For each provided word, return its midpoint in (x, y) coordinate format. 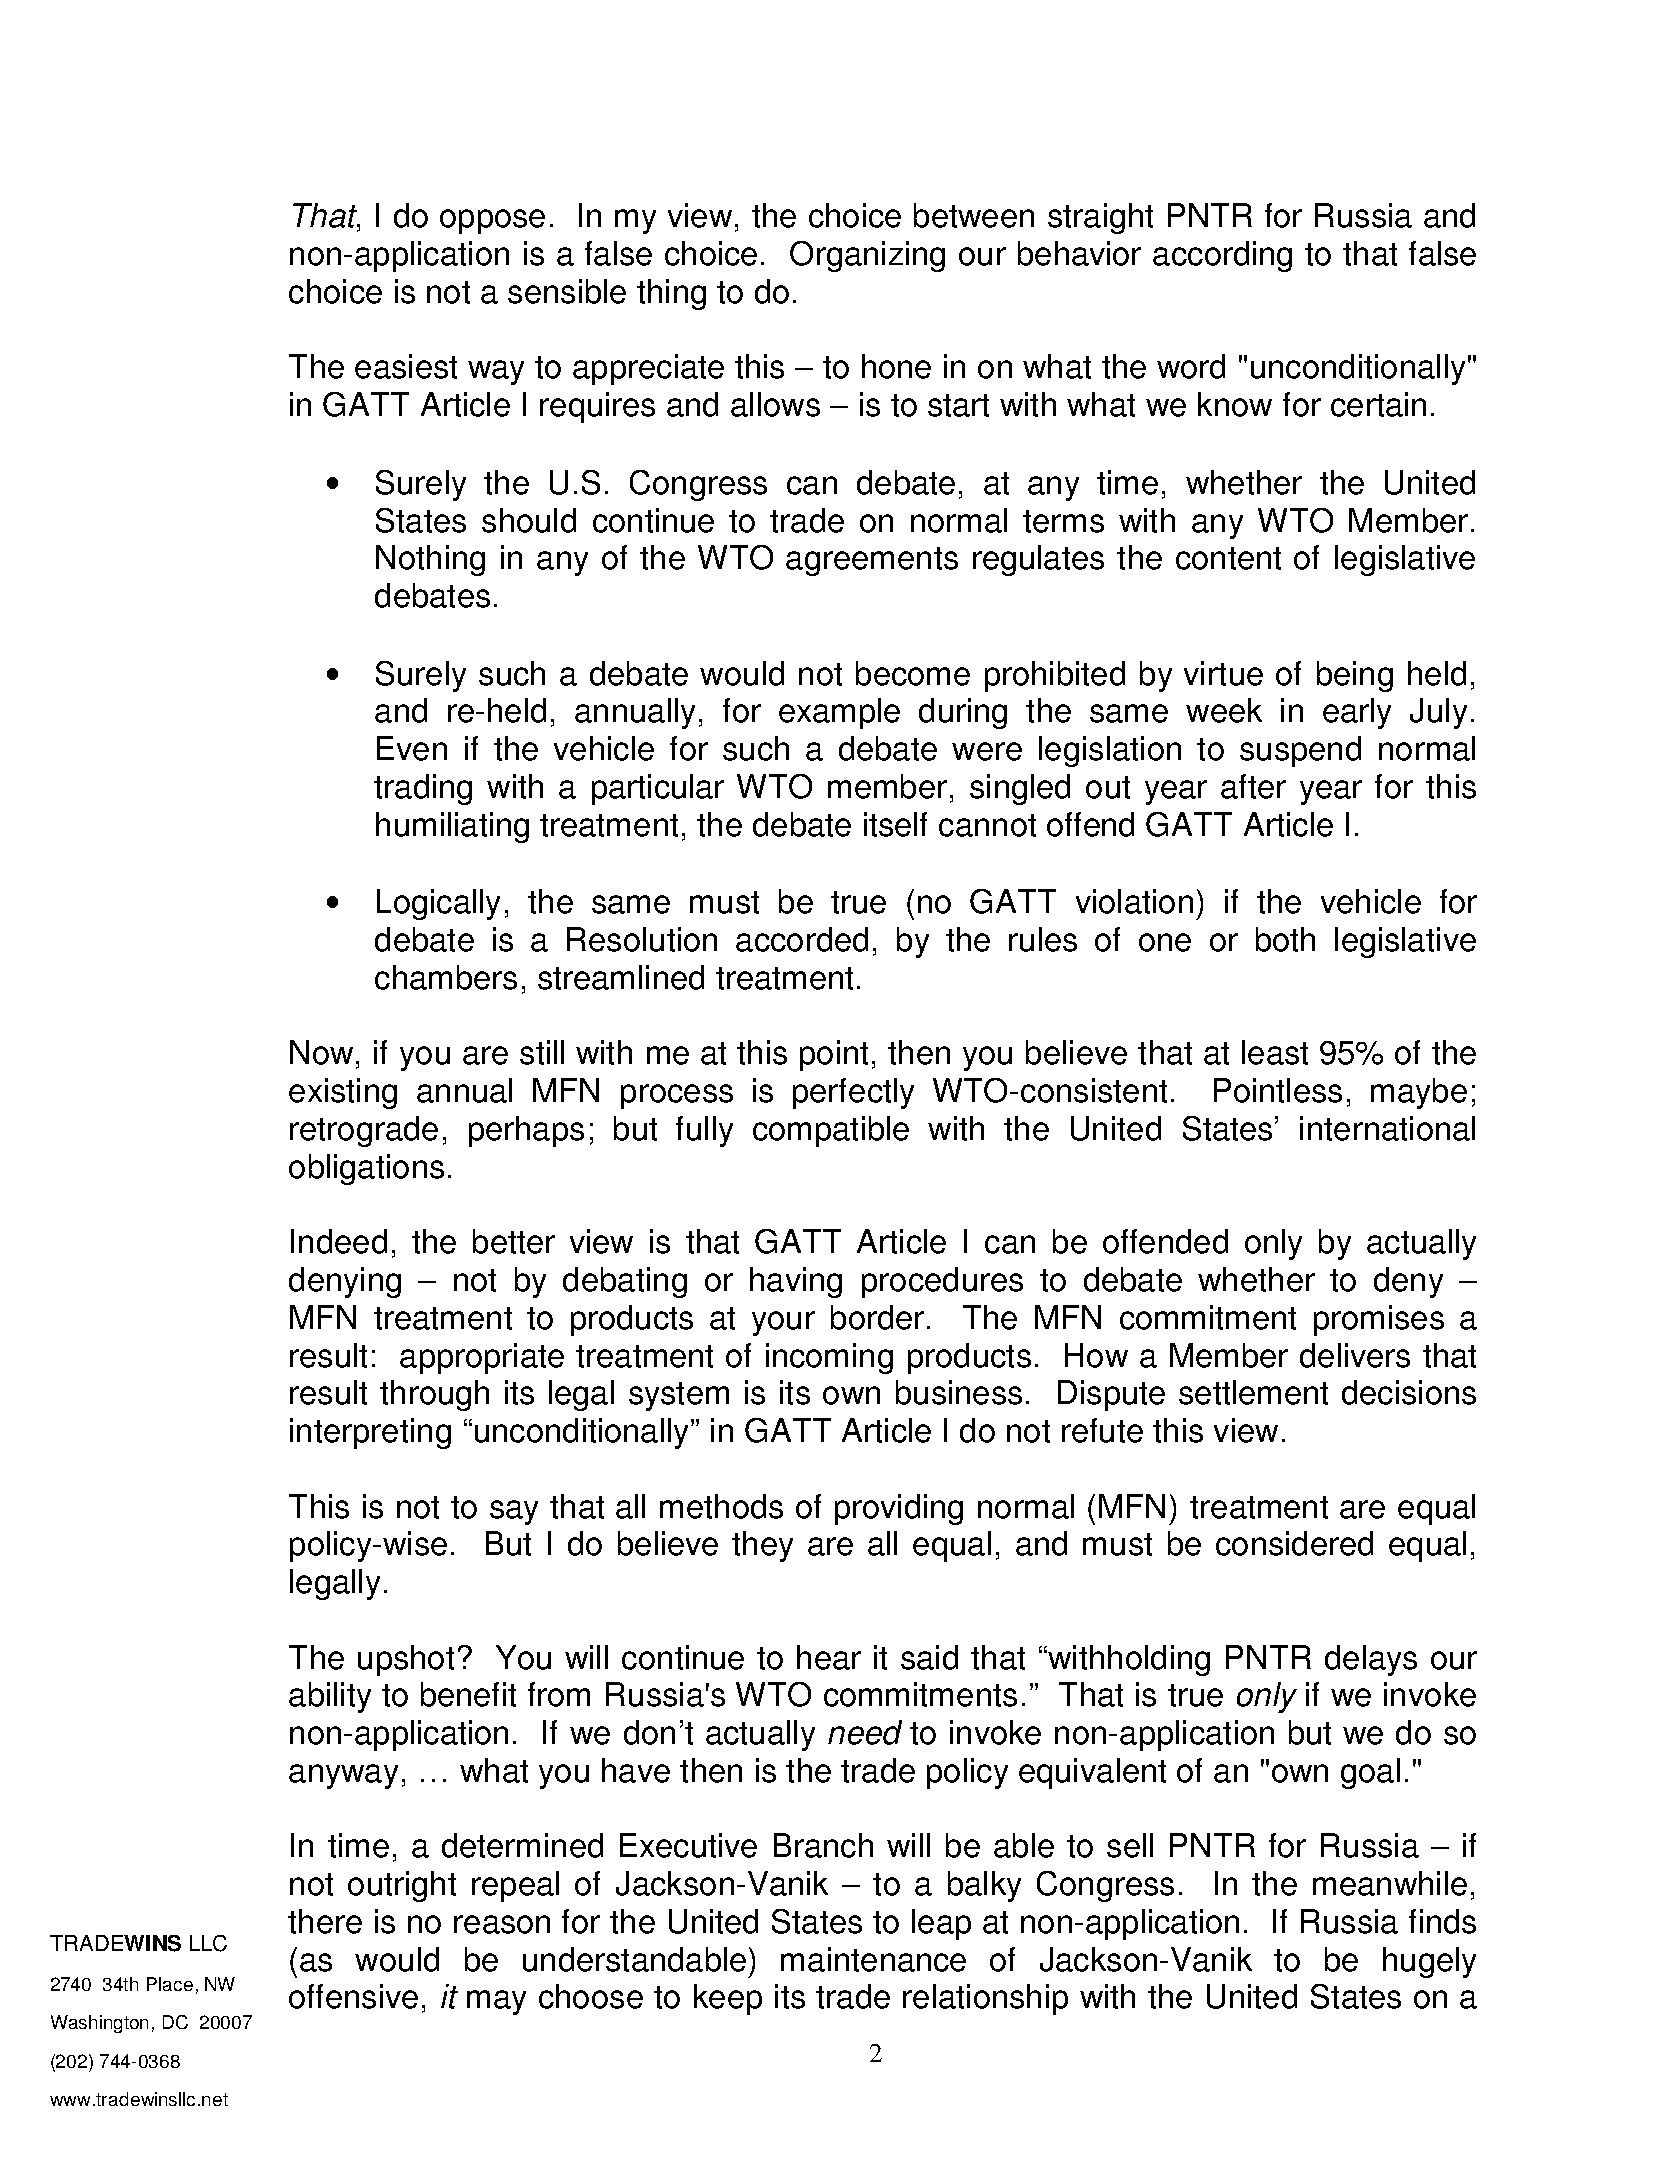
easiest (406, 366)
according (1222, 256)
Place (170, 1984)
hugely (1429, 1962)
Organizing (867, 256)
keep (728, 1999)
